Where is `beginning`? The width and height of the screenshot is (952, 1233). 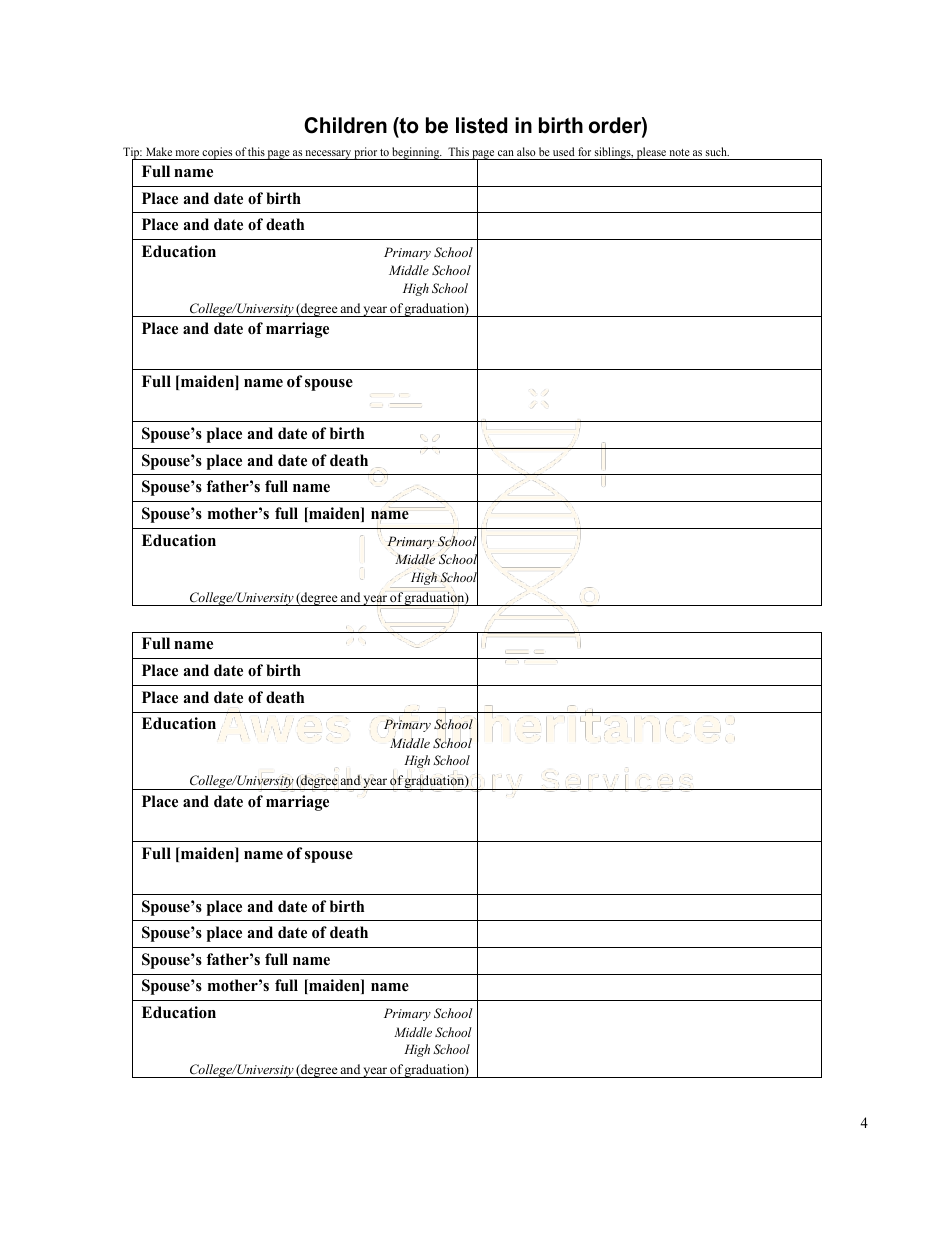 beginning is located at coordinates (416, 153).
